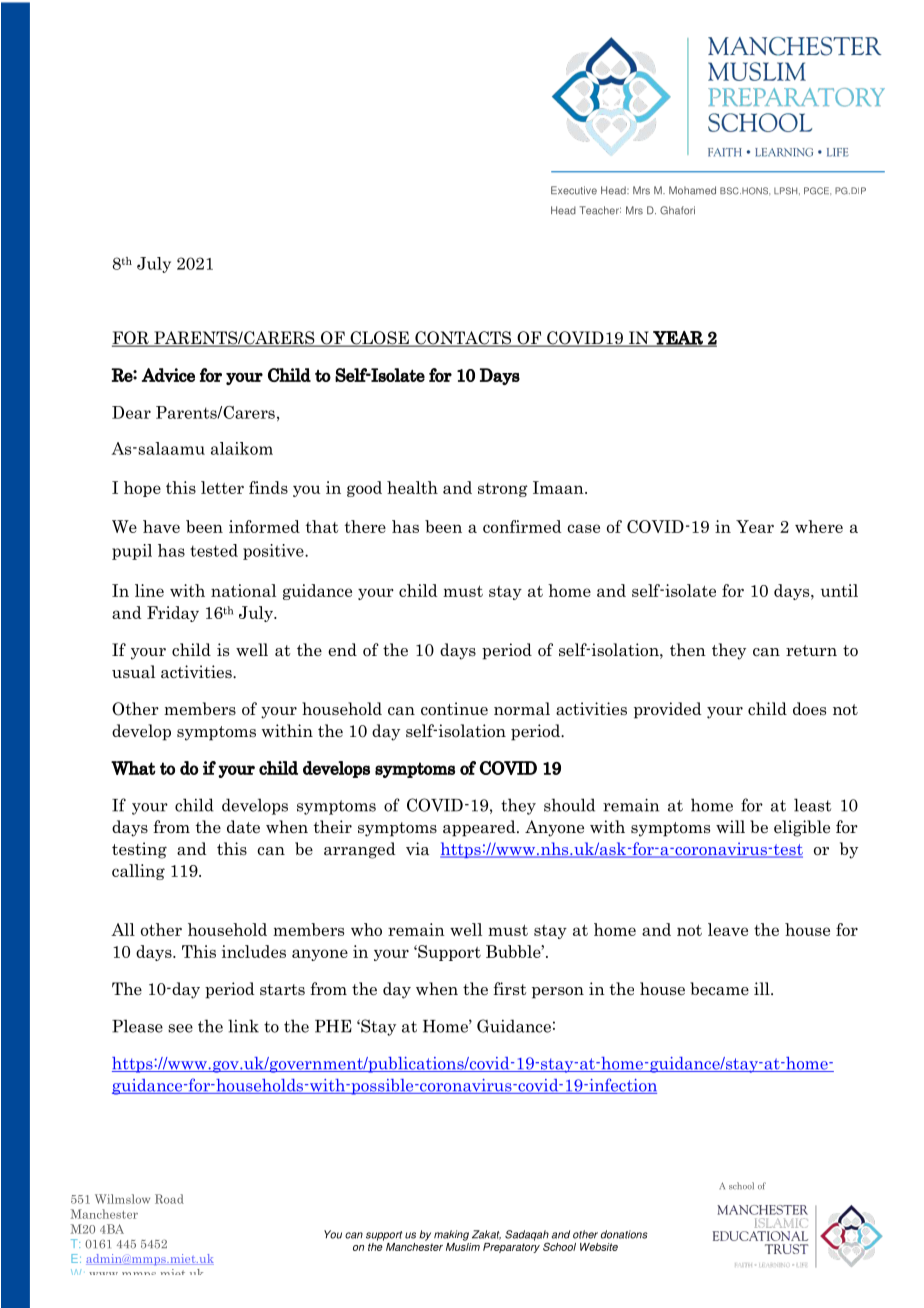 The image size is (924, 1308). I want to click on appeared, so click(480, 828).
